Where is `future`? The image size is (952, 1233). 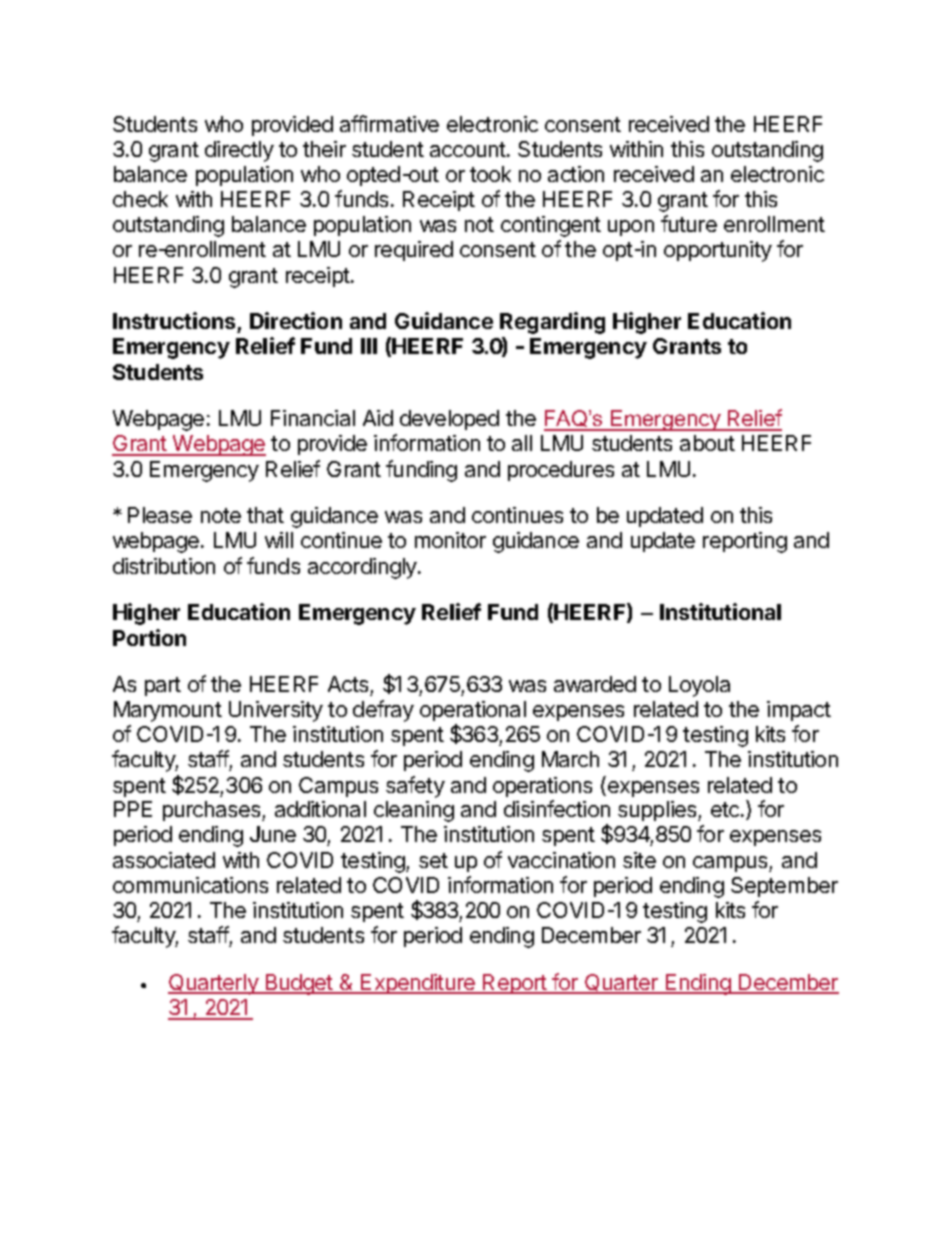
future is located at coordinates (689, 223).
